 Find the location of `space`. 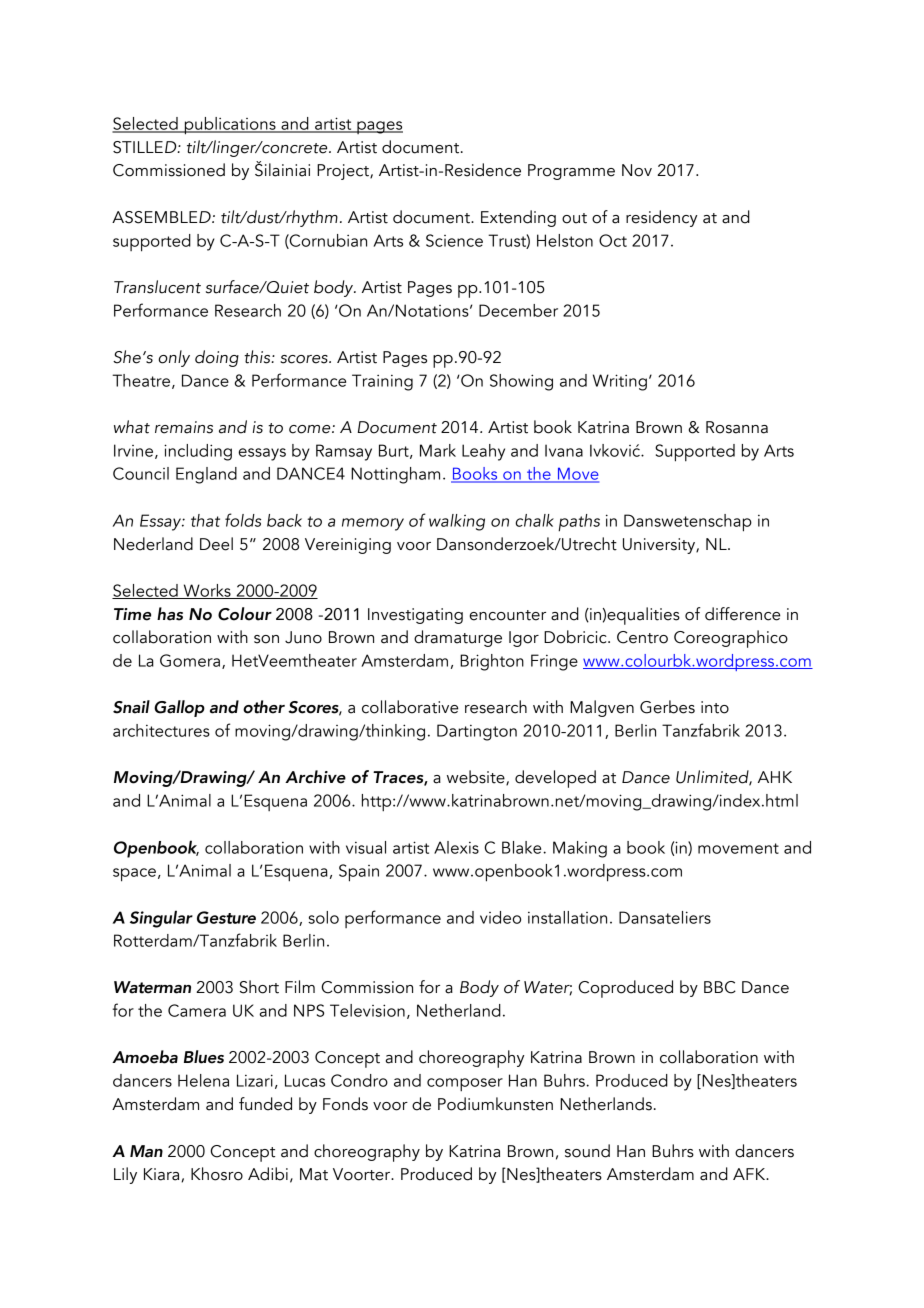

space is located at coordinates (134, 875).
